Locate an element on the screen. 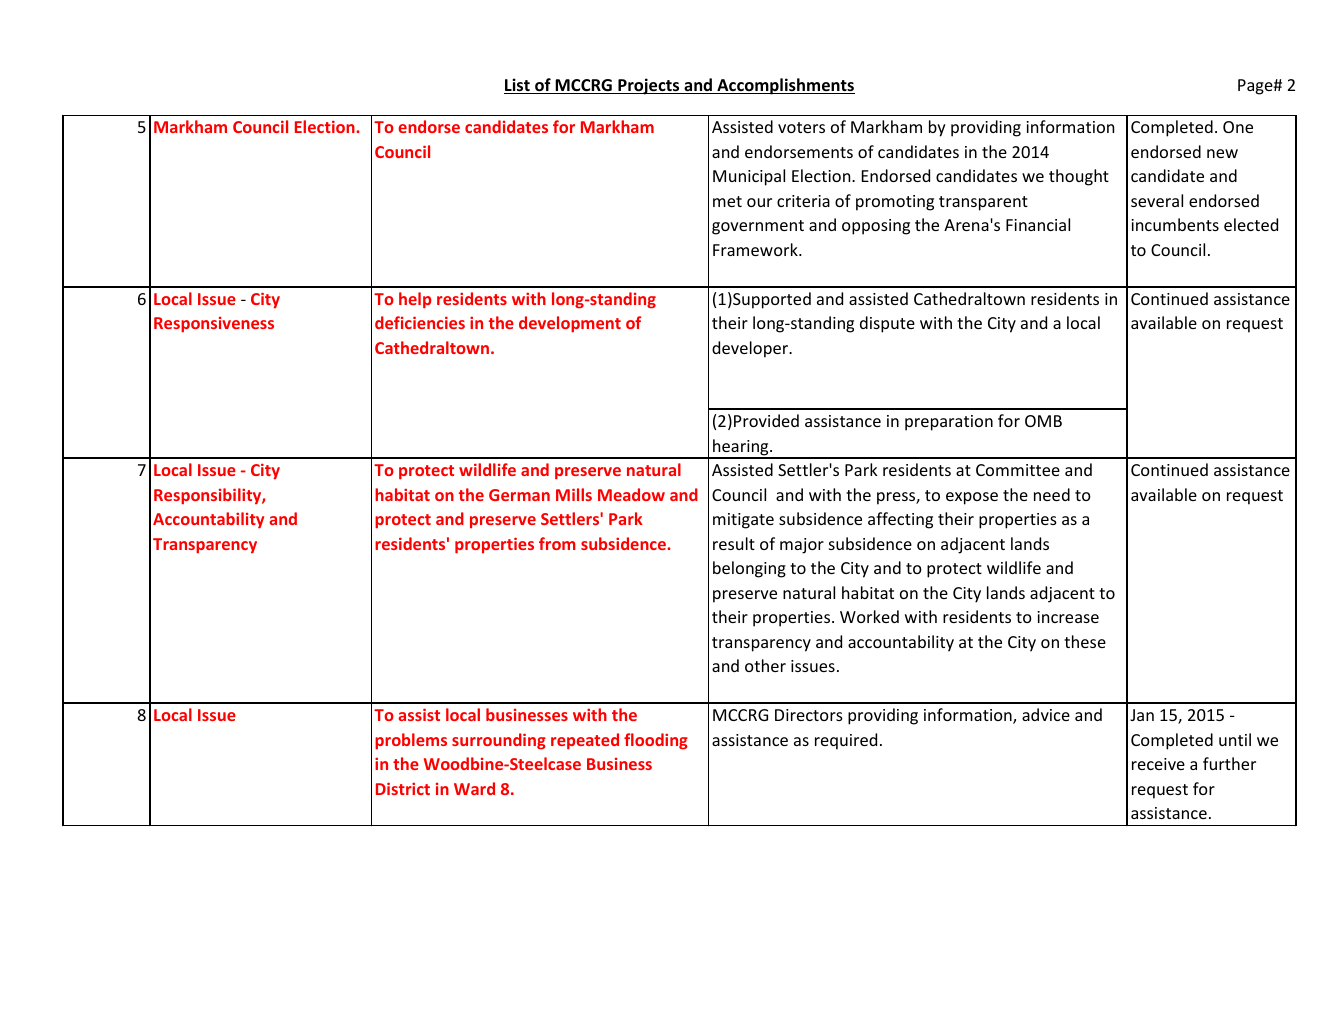 The image size is (1336, 1032). OMB is located at coordinates (1043, 421).
